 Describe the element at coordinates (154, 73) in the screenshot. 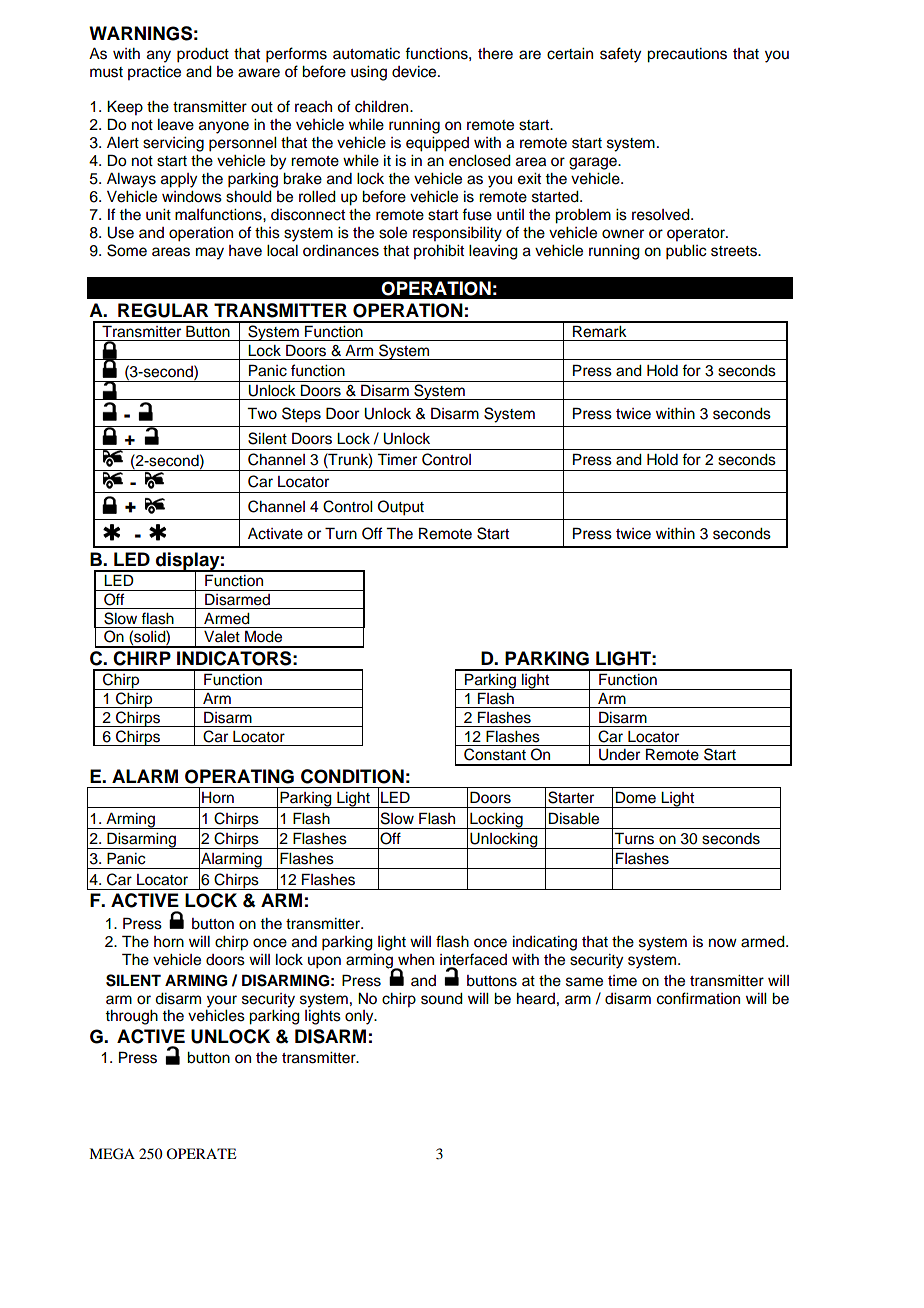

I see `practice` at that location.
